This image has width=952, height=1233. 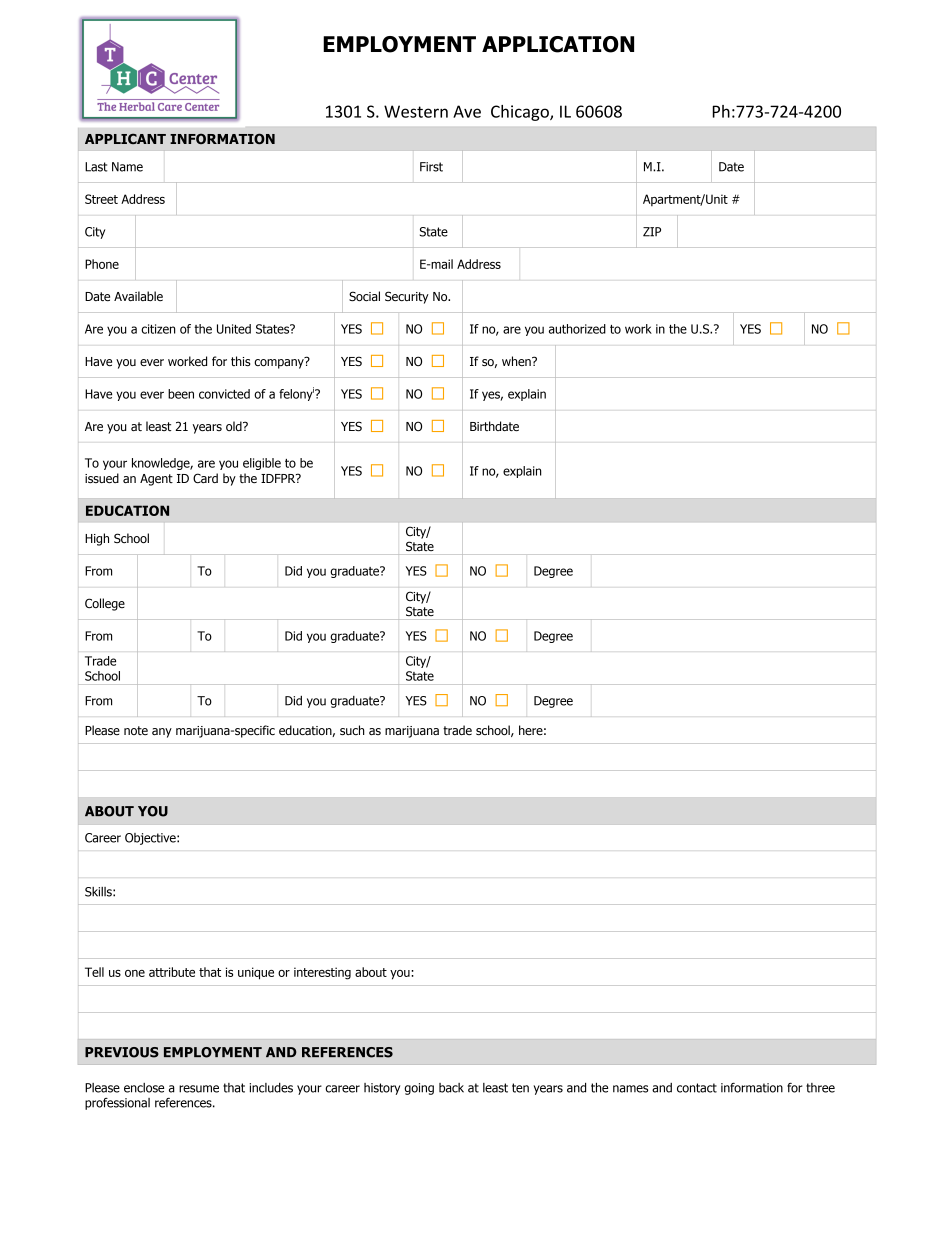 What do you see at coordinates (158, 329) in the image?
I see `citizen` at bounding box center [158, 329].
